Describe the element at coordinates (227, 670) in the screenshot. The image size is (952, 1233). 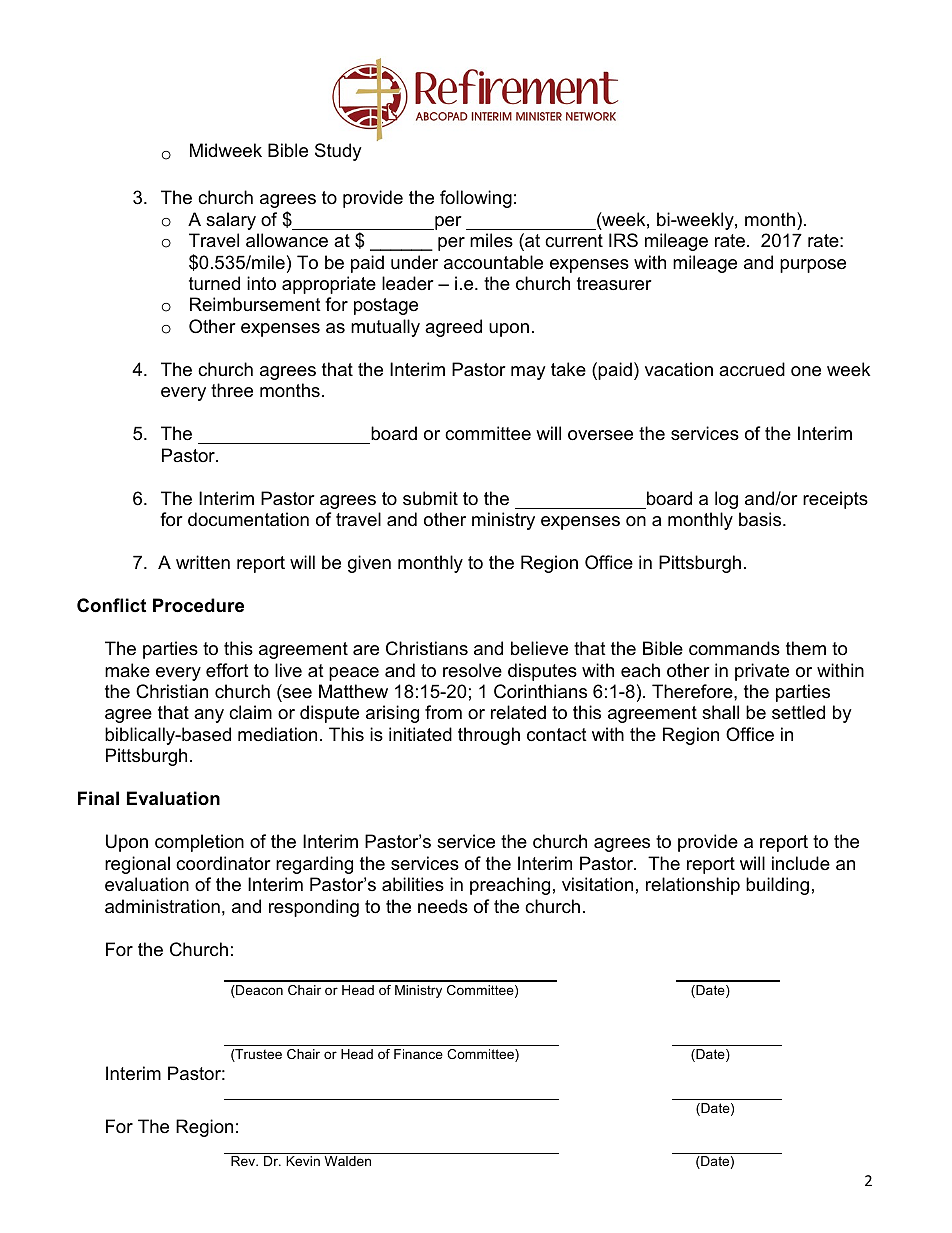
I see `effort` at that location.
